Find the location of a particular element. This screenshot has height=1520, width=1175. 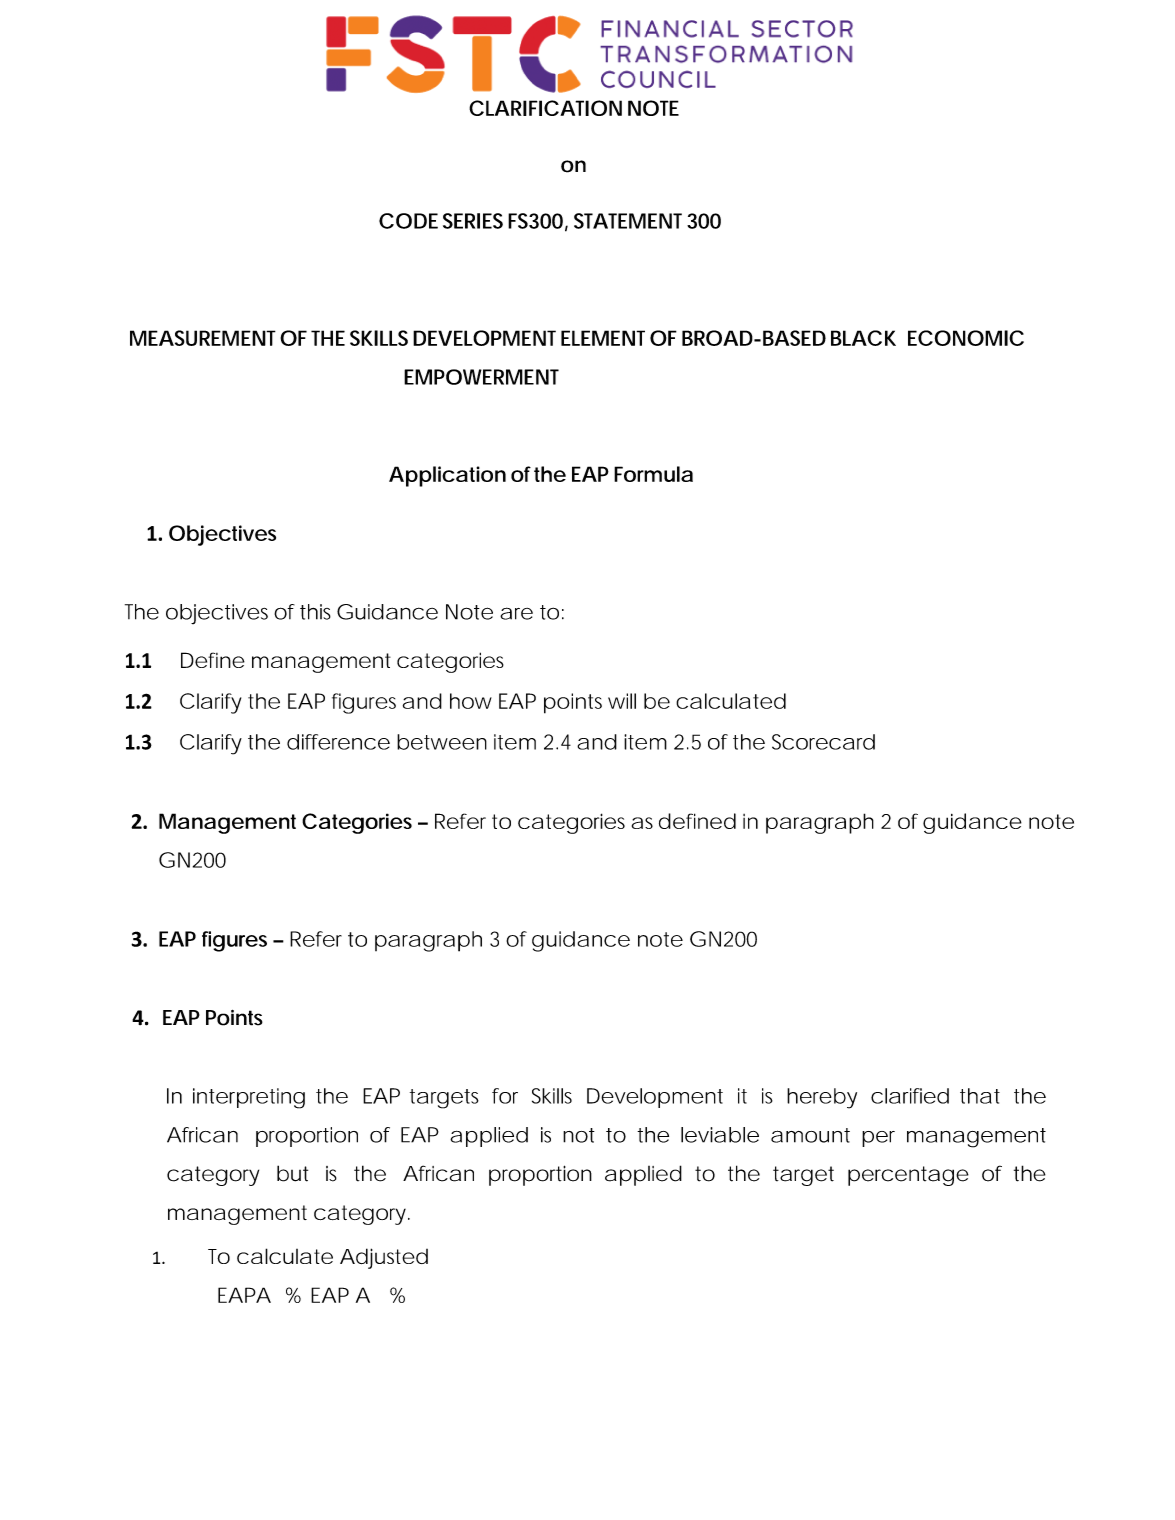

CODE is located at coordinates (408, 221).
